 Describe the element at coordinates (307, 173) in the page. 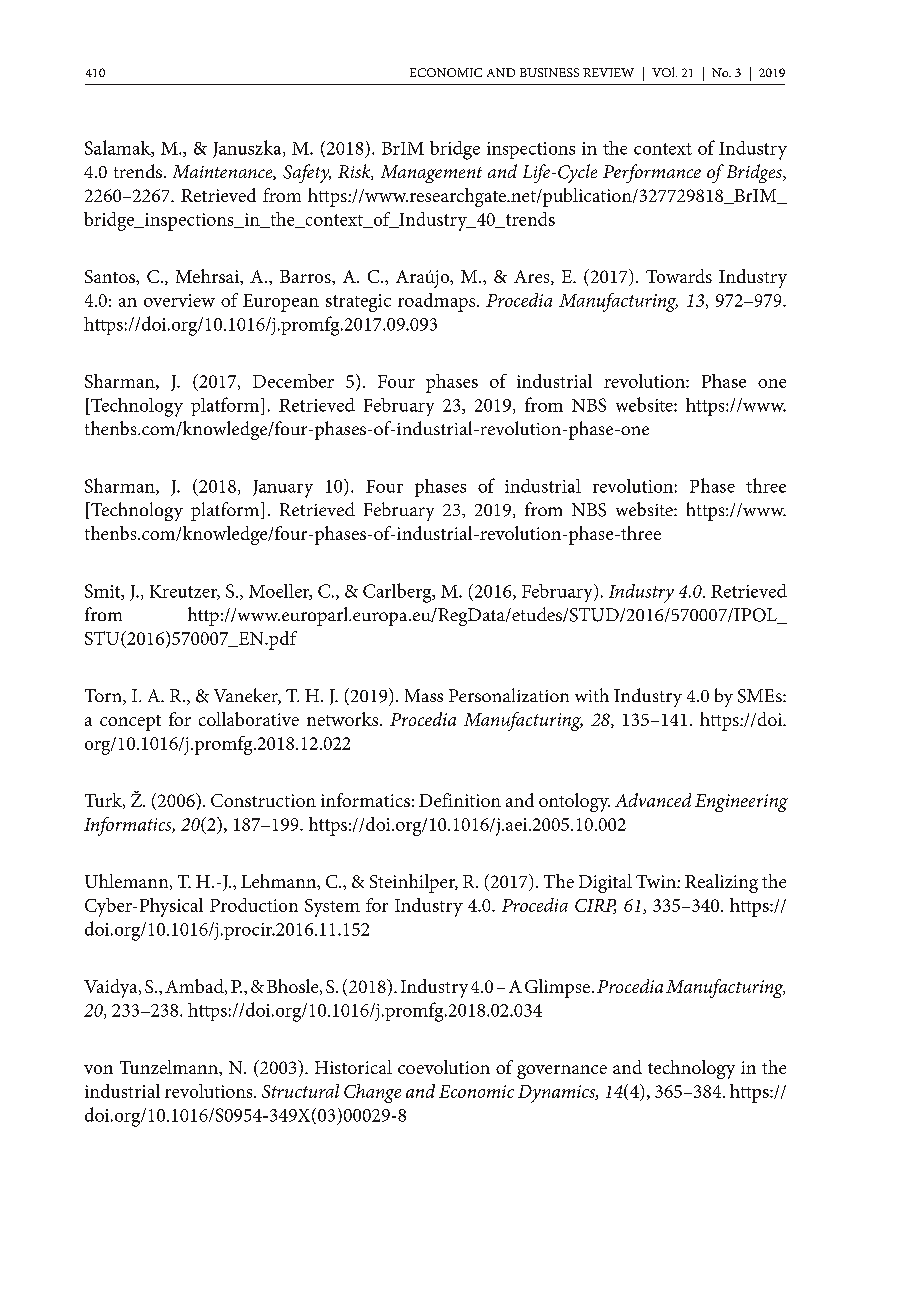

I see `Safety` at that location.
